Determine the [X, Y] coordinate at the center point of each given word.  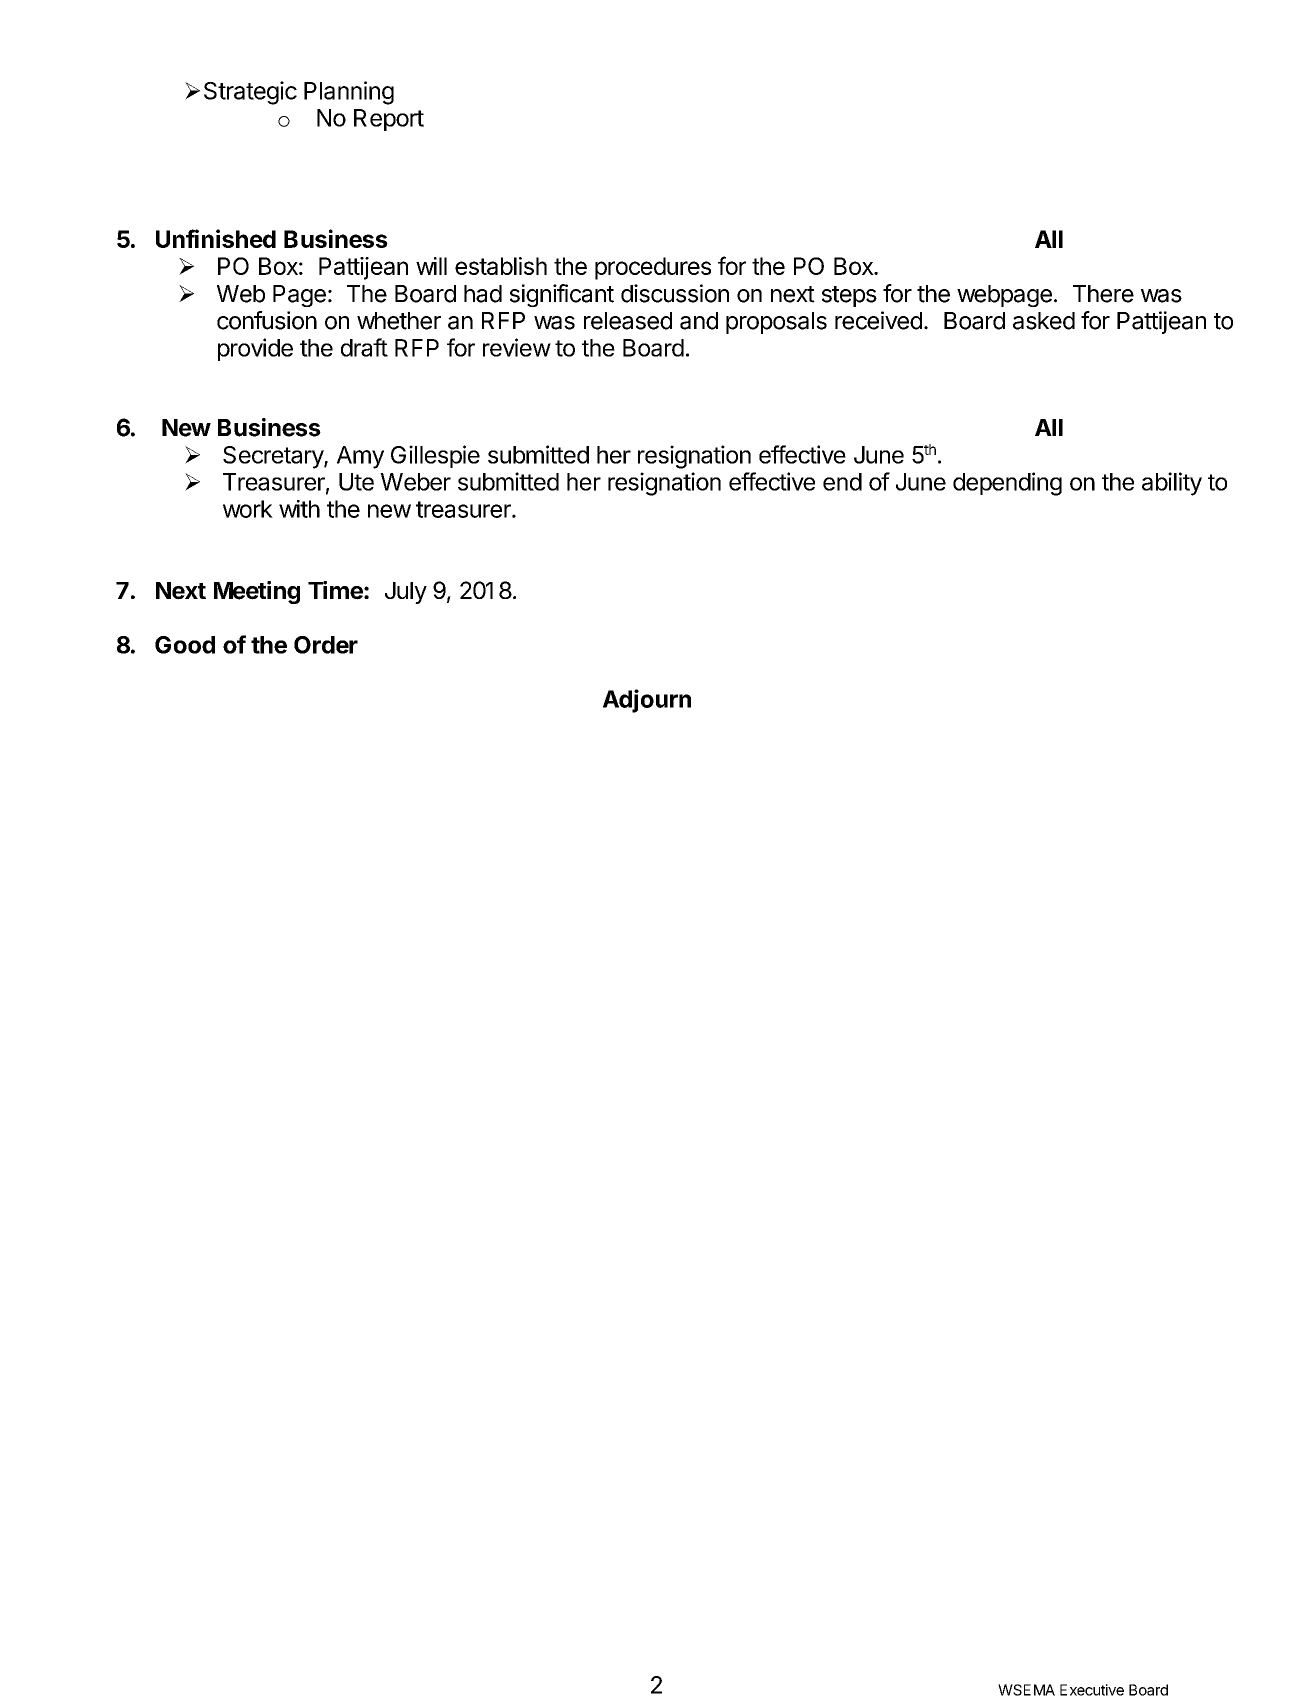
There [1103, 294]
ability [1172, 484]
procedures [653, 268]
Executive [1092, 1690]
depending [1007, 484]
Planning [349, 93]
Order [326, 645]
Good [185, 645]
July [406, 593]
